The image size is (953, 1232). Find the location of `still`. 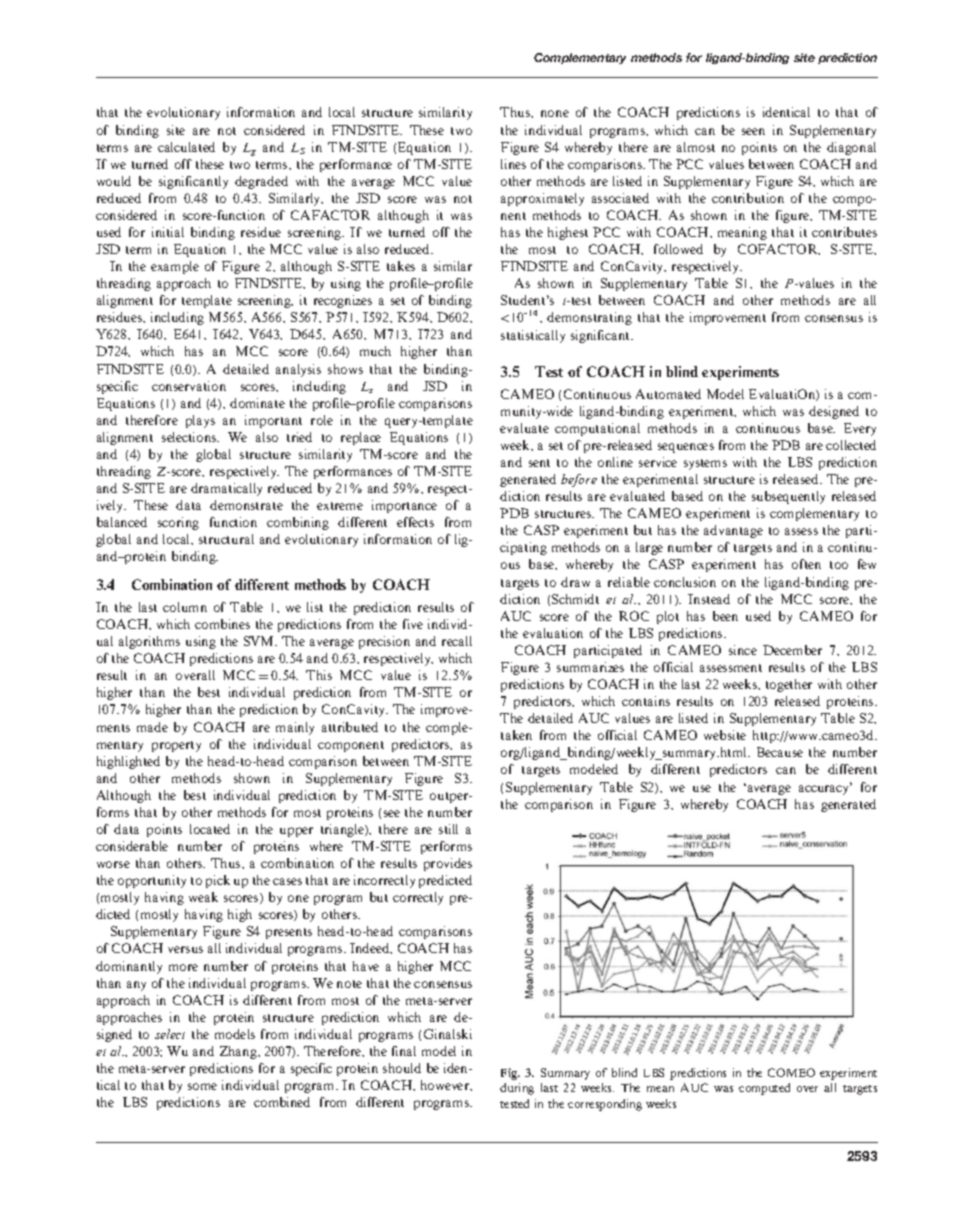

still is located at coordinates (448, 829).
